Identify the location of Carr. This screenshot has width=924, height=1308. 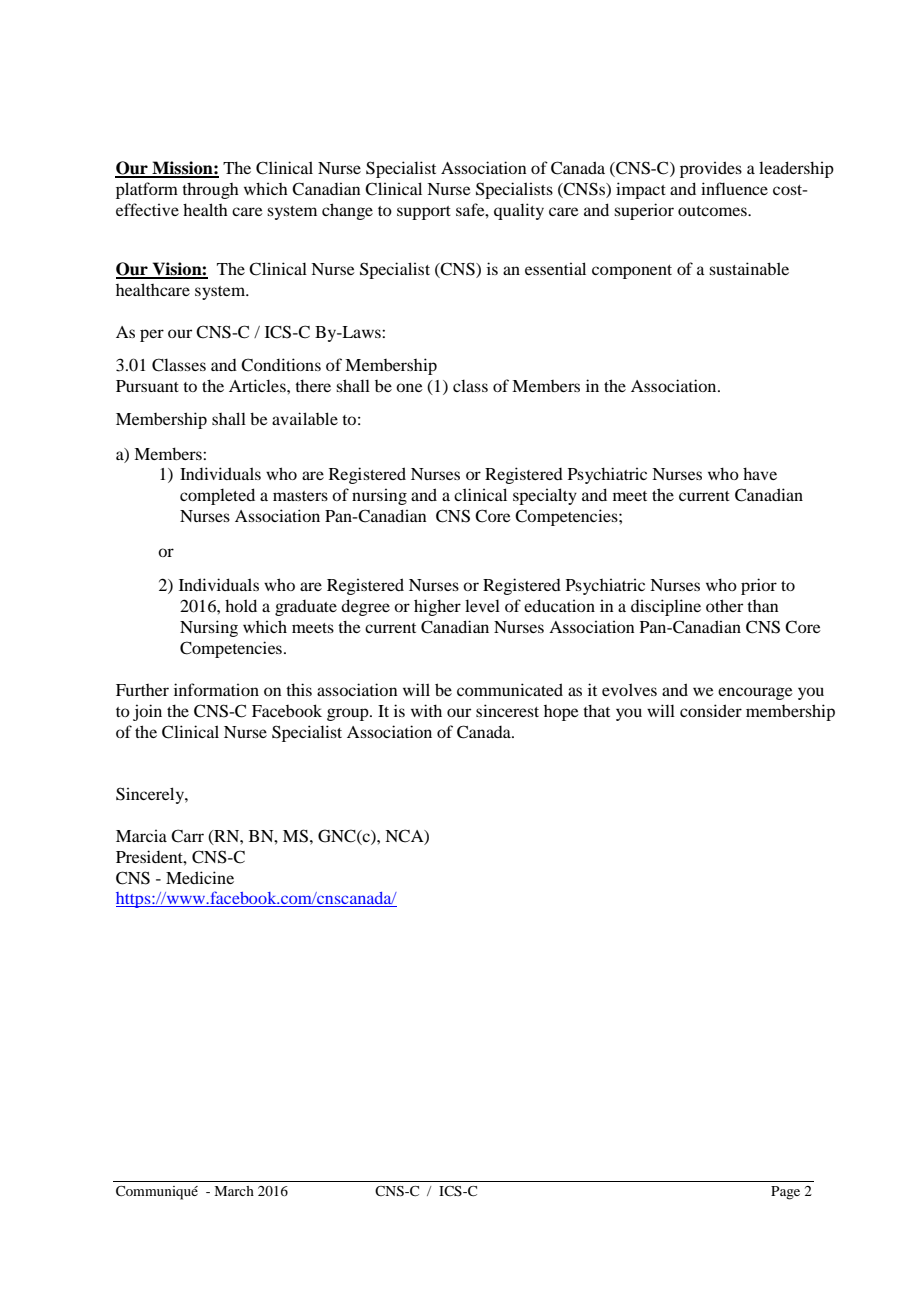
(187, 836).
